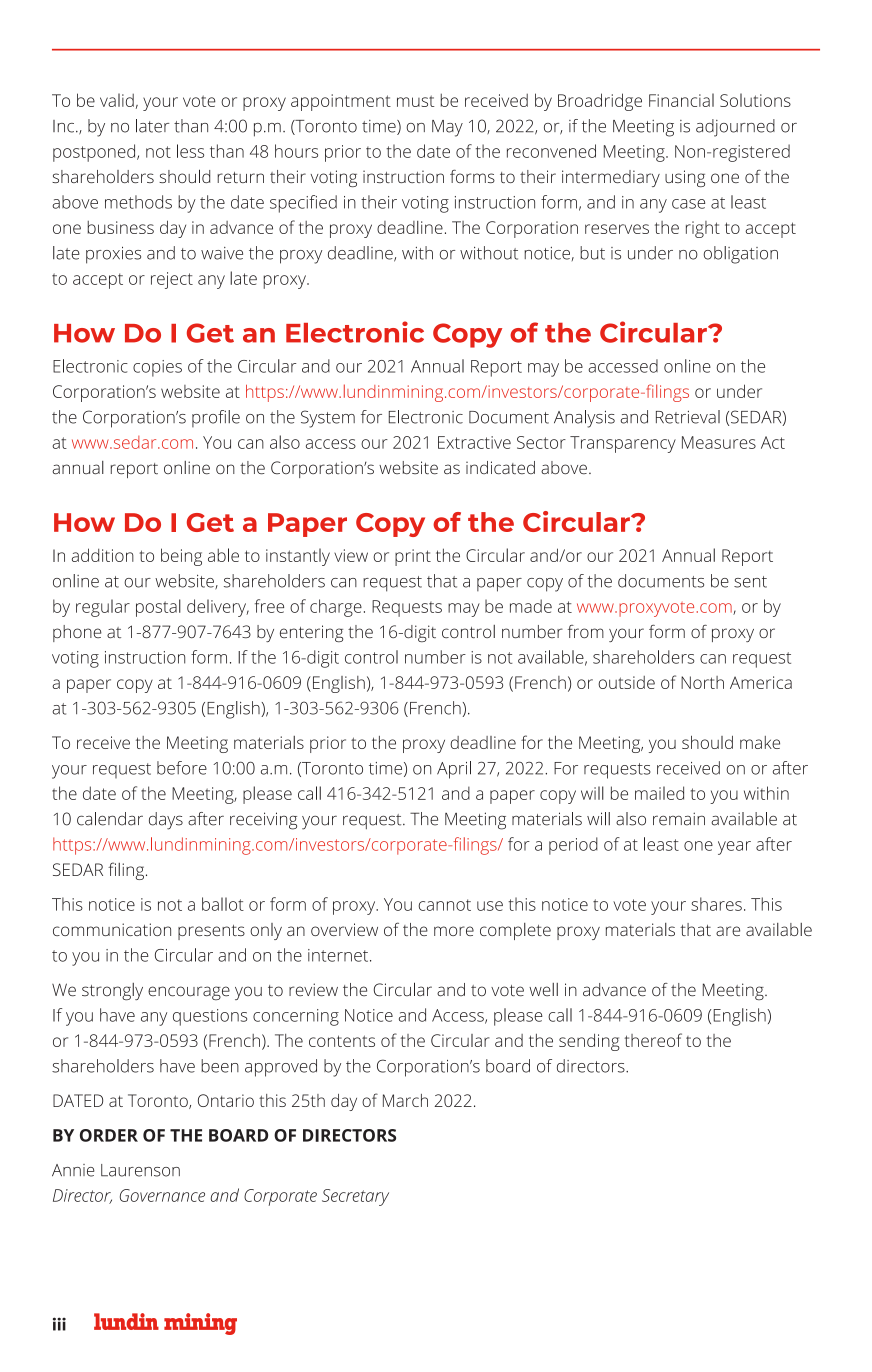 This document has width=872, height=1372. Describe the element at coordinates (681, 100) in the document. I see `Financial` at that location.
